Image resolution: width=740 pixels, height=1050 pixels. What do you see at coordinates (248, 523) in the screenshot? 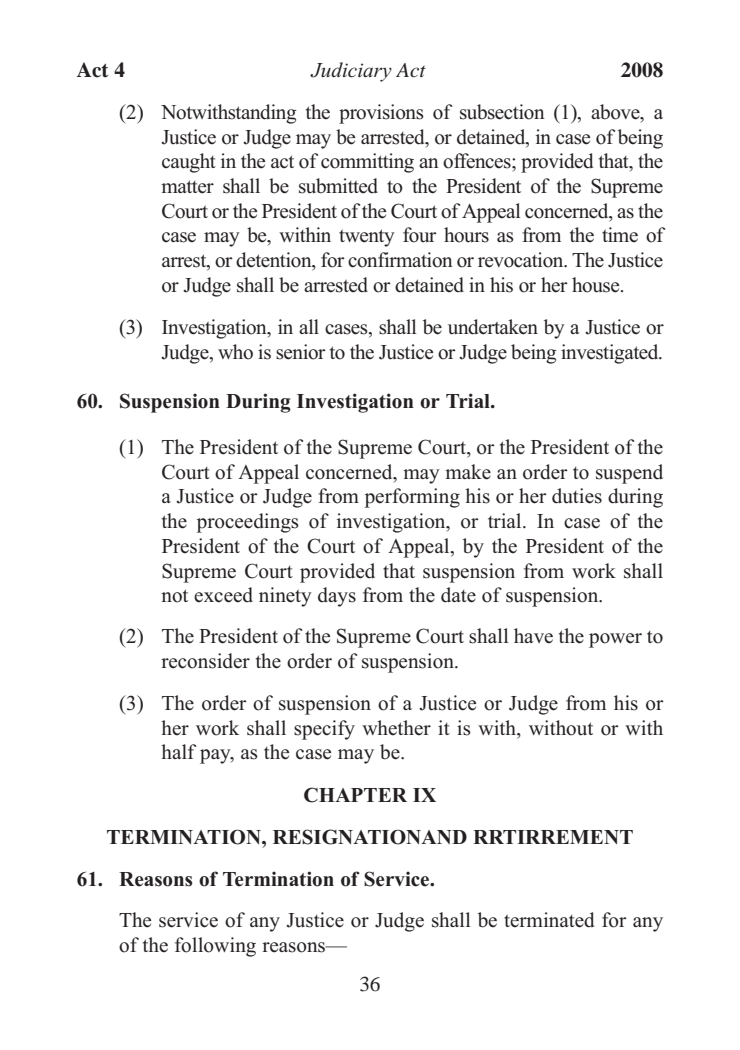
I see `proceedings` at bounding box center [248, 523].
